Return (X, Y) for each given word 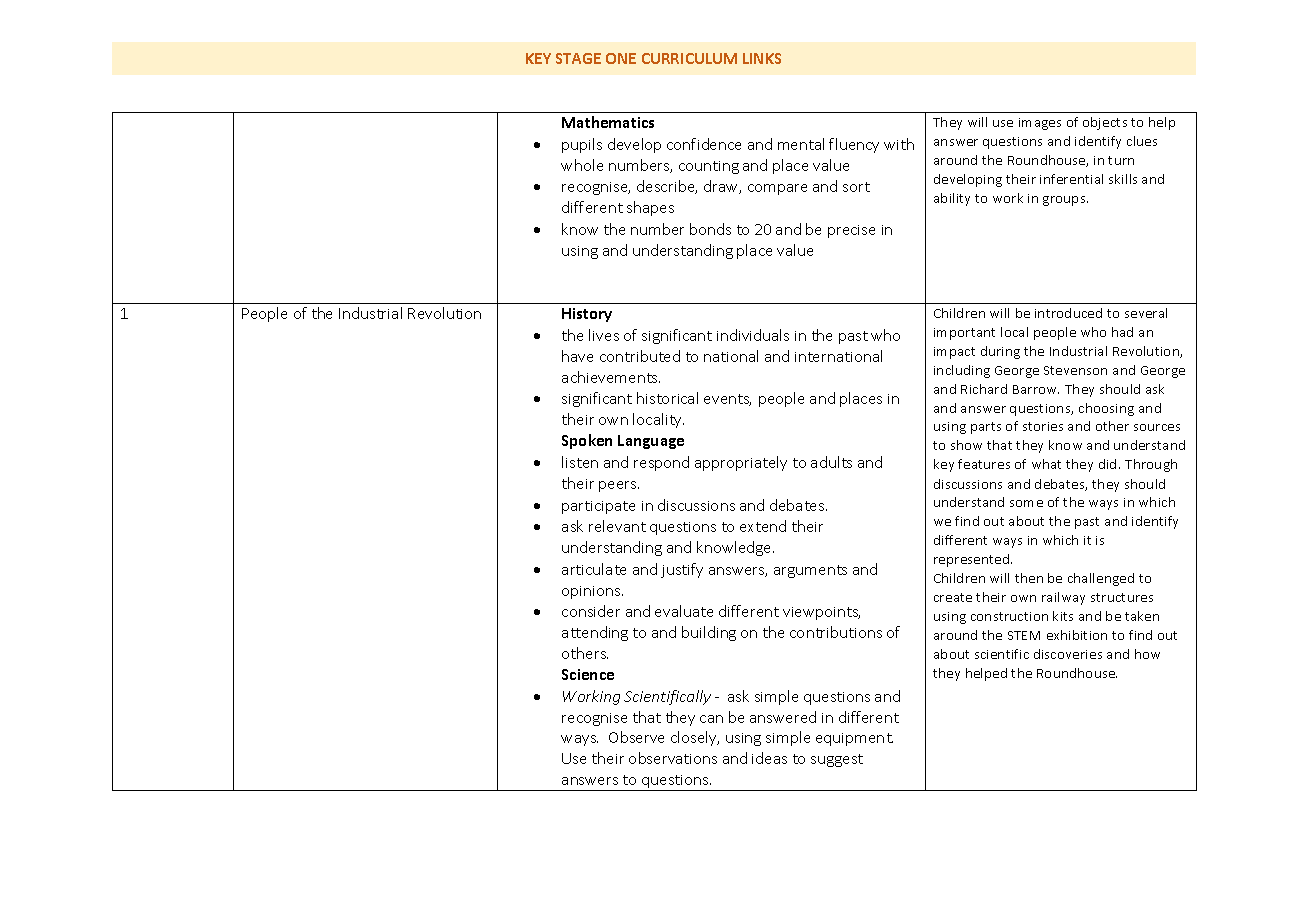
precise (851, 231)
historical (667, 398)
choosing (1106, 409)
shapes (650, 208)
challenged (1101, 579)
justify (682, 570)
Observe (636, 737)
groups (1065, 201)
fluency (854, 145)
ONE (621, 58)
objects (1105, 123)
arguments (810, 571)
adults (831, 462)
